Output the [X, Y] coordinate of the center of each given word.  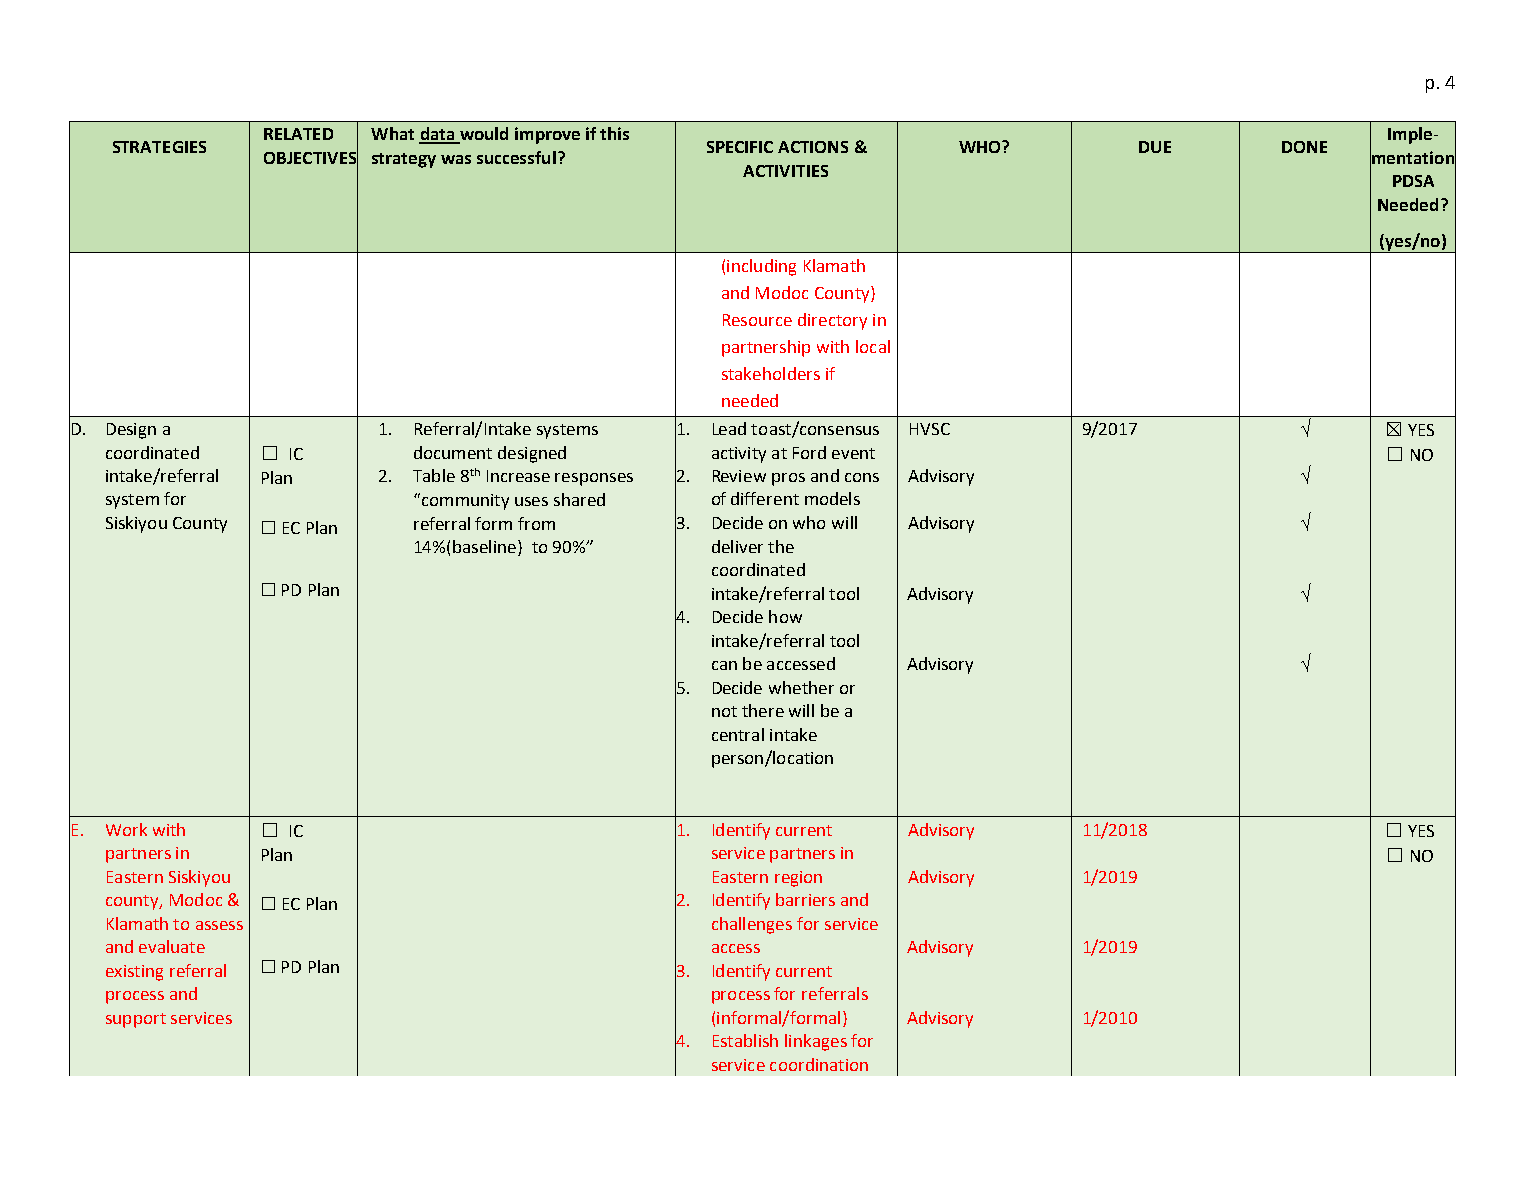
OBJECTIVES [311, 157]
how [785, 616]
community [464, 501]
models [832, 498]
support [136, 1020]
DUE [1155, 147]
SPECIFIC [740, 147]
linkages [816, 1042]
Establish [745, 1040]
